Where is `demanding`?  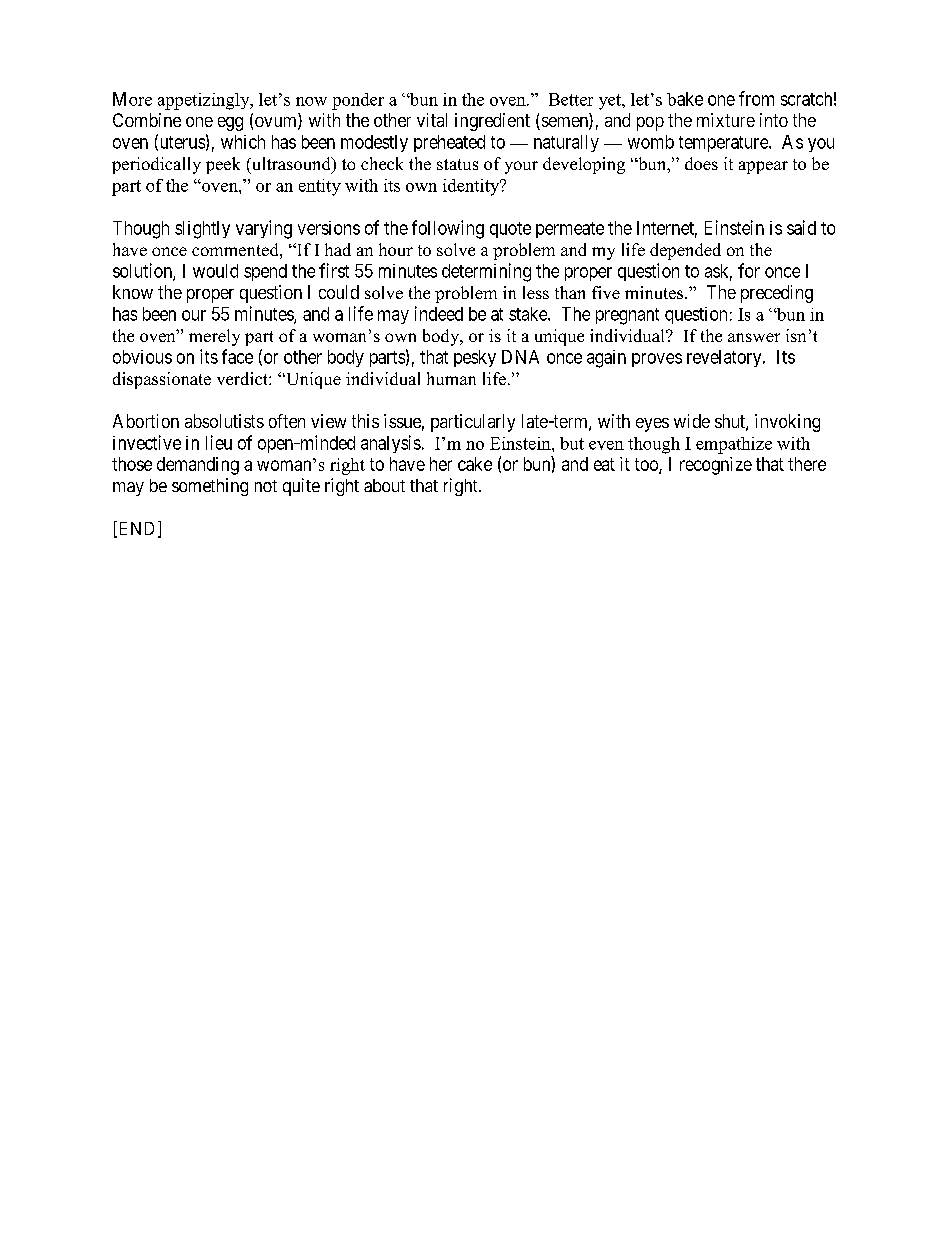
demanding is located at coordinates (198, 466).
